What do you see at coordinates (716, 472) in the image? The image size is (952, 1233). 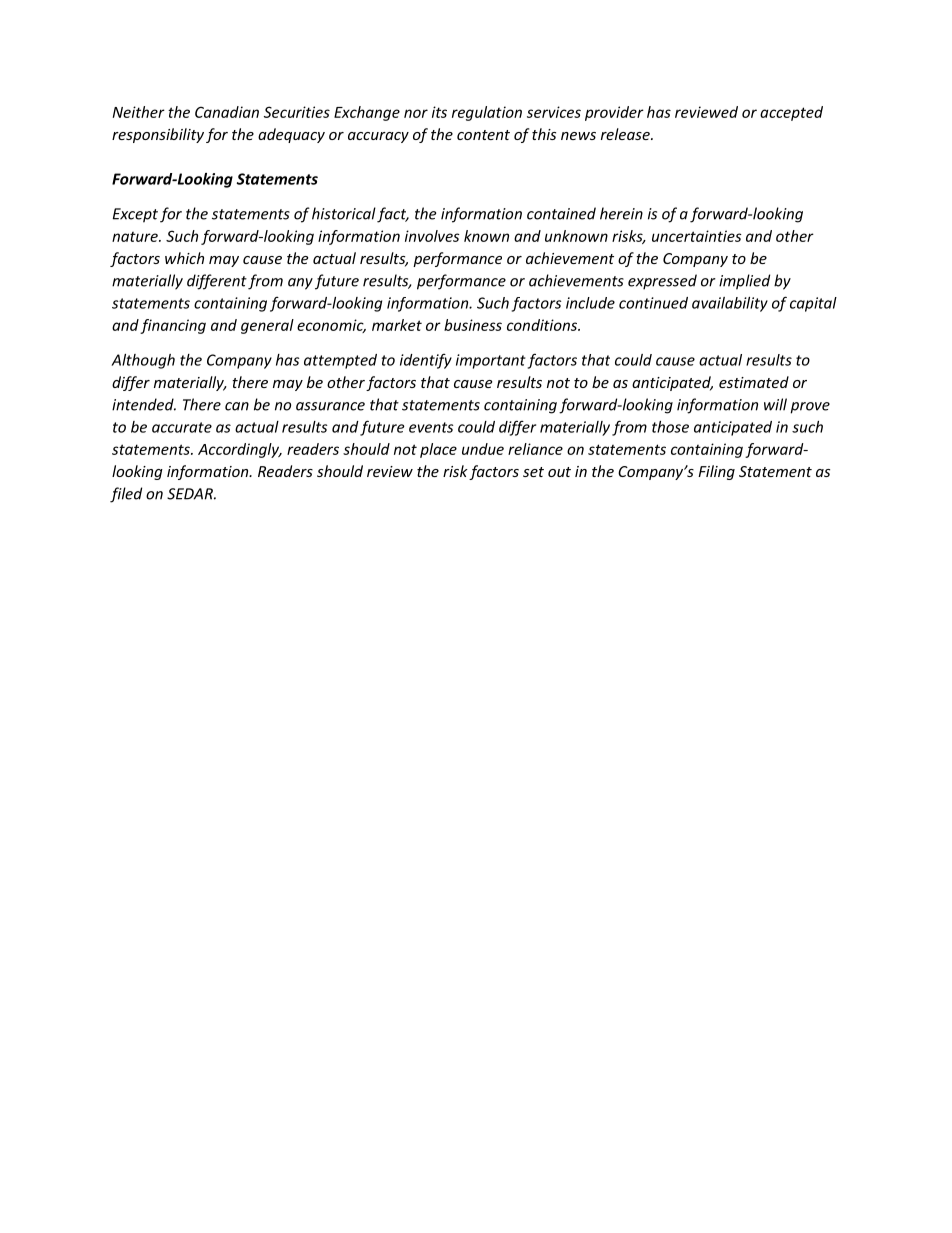 I see `Filing` at bounding box center [716, 472].
